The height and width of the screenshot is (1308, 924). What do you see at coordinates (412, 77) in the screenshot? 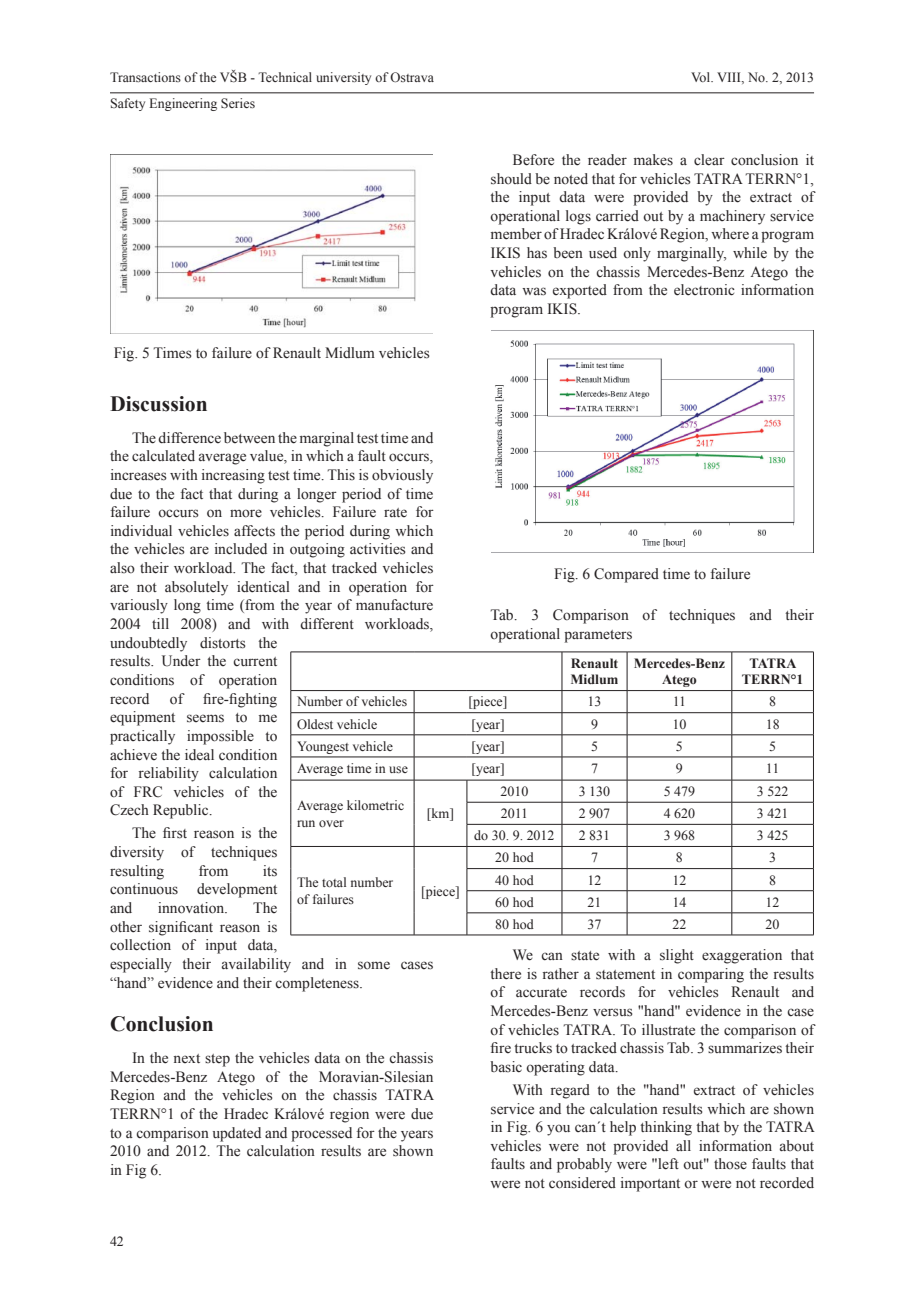
I see `Ostrava` at bounding box center [412, 77].
